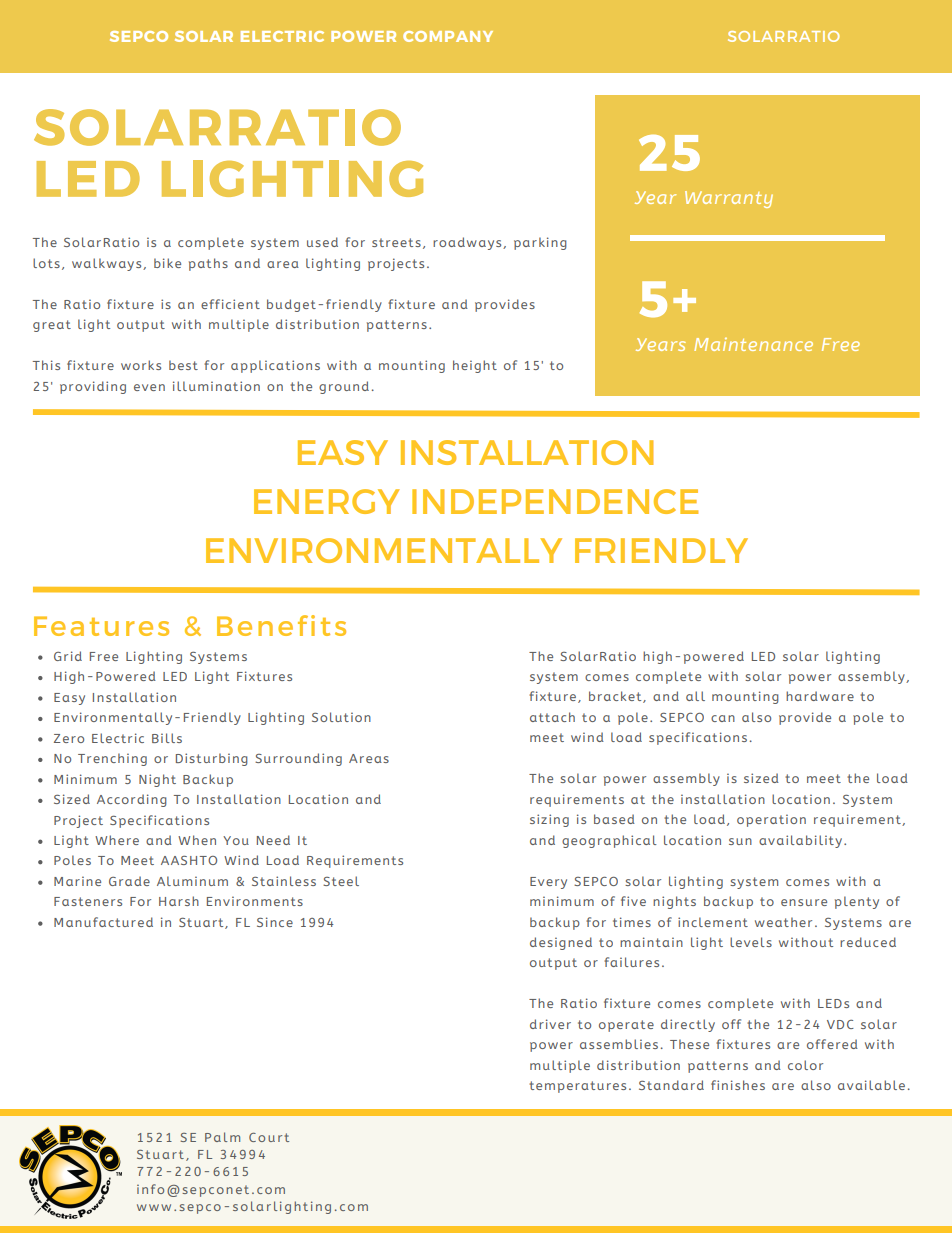 The image size is (952, 1233). Describe the element at coordinates (222, 1137) in the image. I see `Palm` at that location.
